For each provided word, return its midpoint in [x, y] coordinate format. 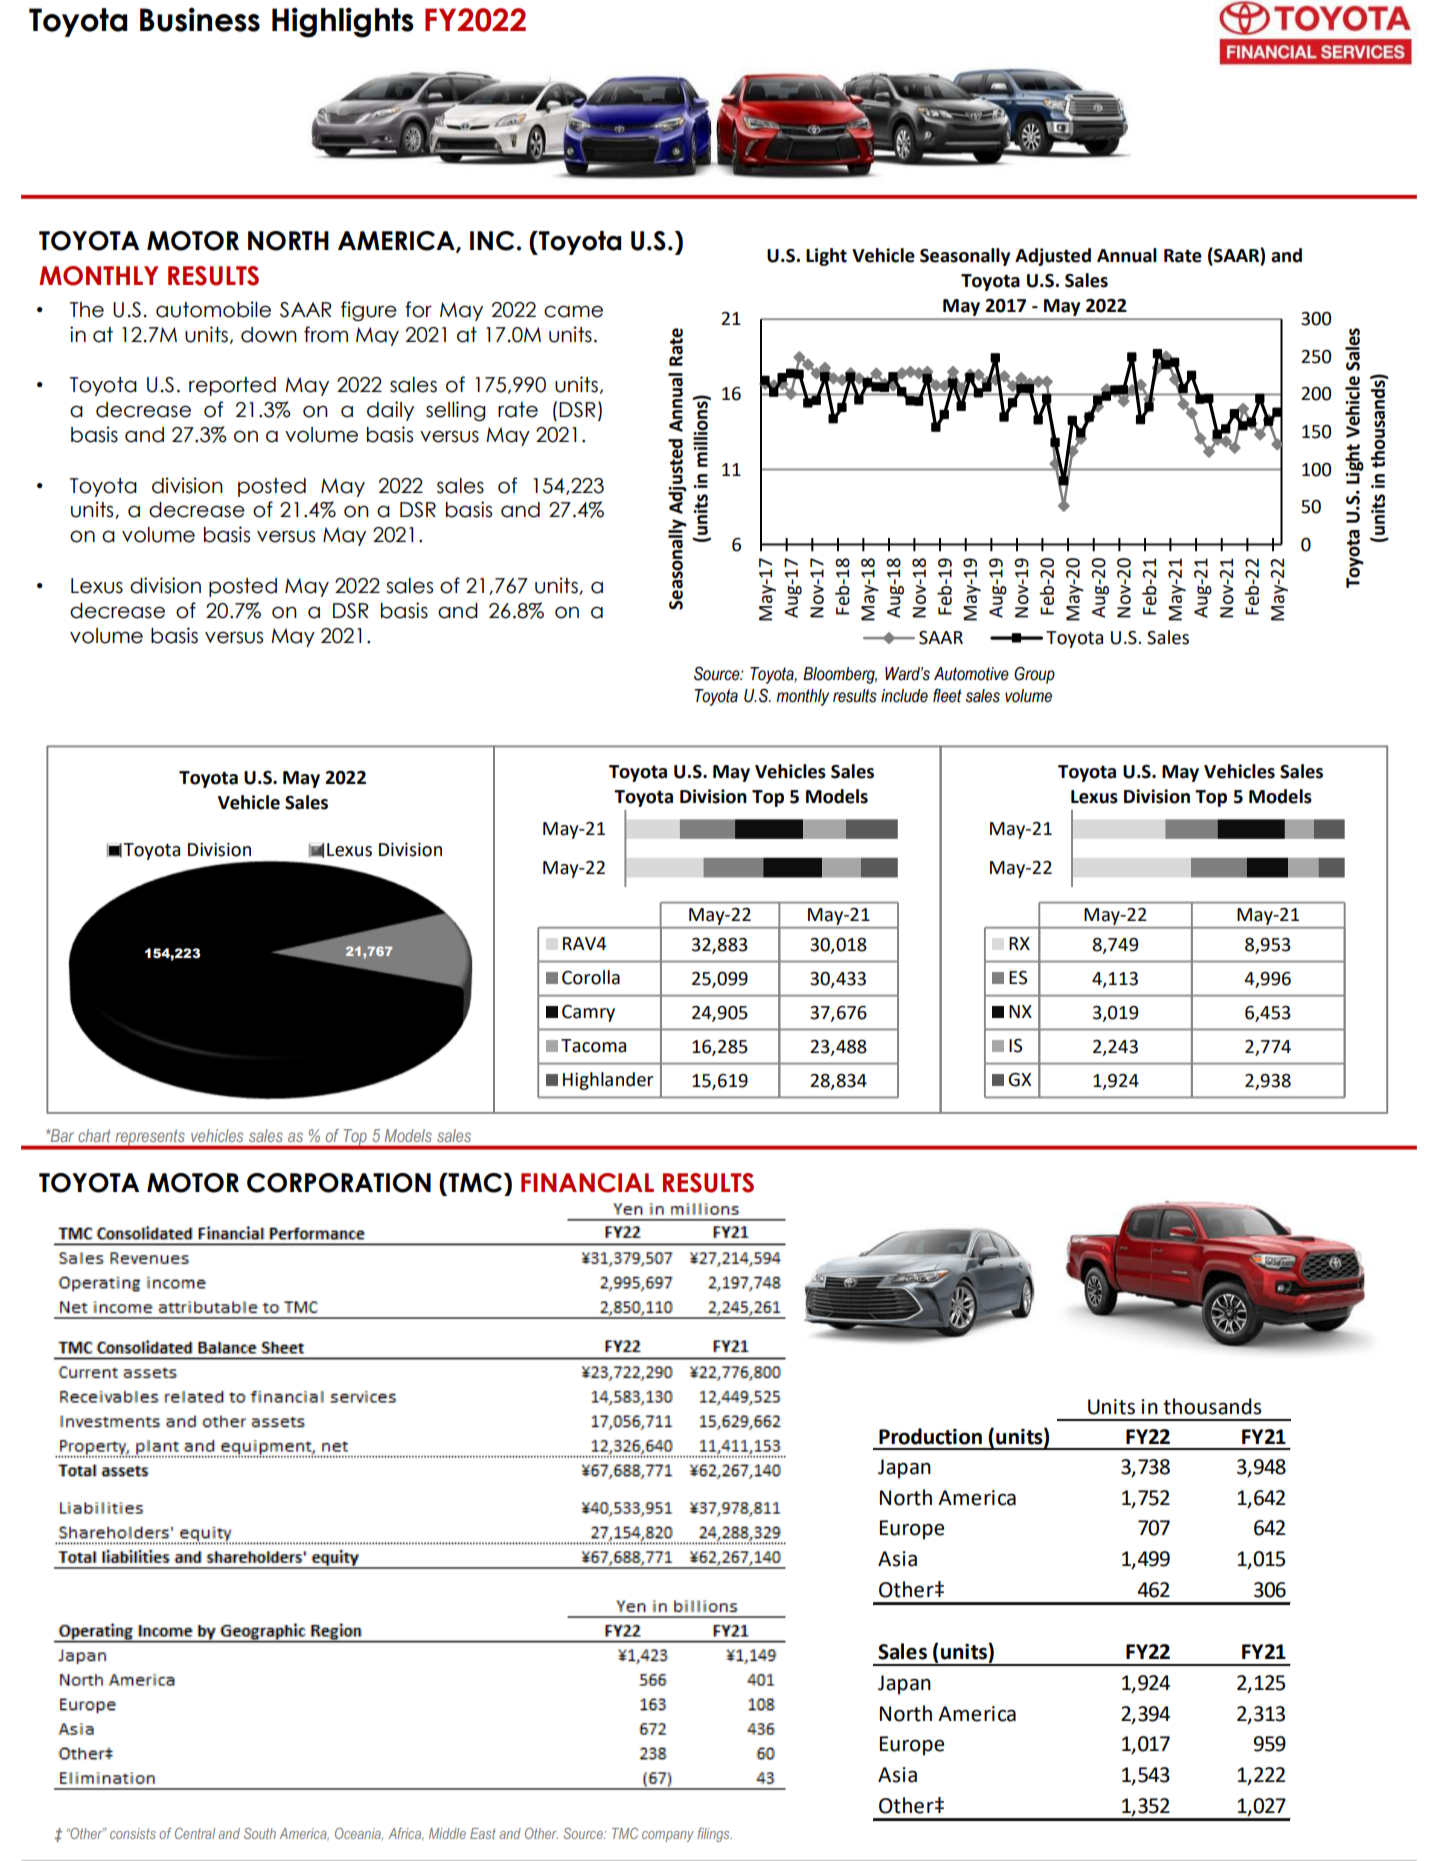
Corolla [591, 977]
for [418, 309]
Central [195, 1833]
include [904, 696]
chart [94, 1135]
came [573, 311]
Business [200, 19]
